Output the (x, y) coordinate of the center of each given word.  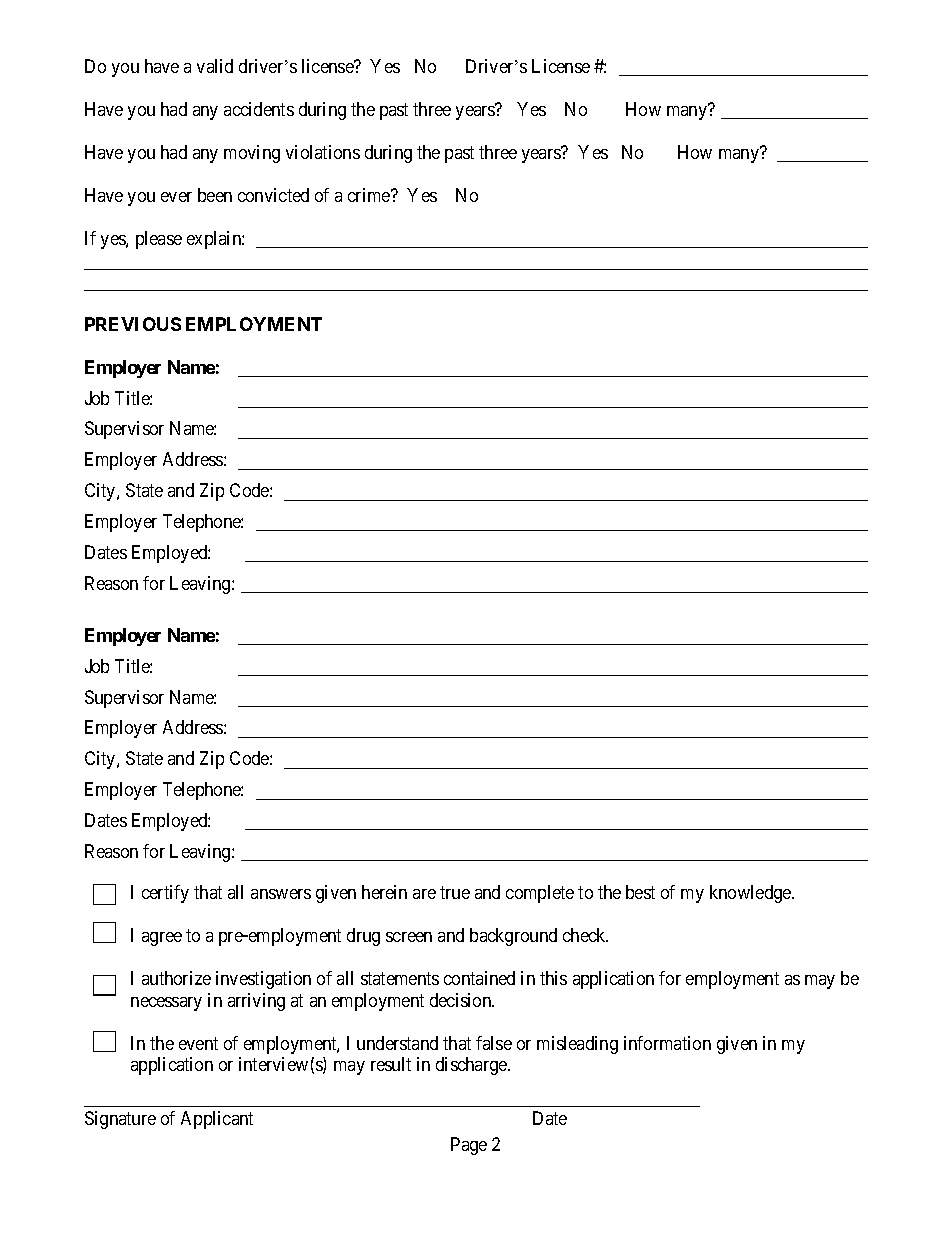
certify (165, 894)
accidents (259, 109)
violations (323, 152)
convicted (273, 195)
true (455, 892)
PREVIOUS (133, 324)
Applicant (217, 1120)
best (640, 892)
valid (215, 66)
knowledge (751, 894)
